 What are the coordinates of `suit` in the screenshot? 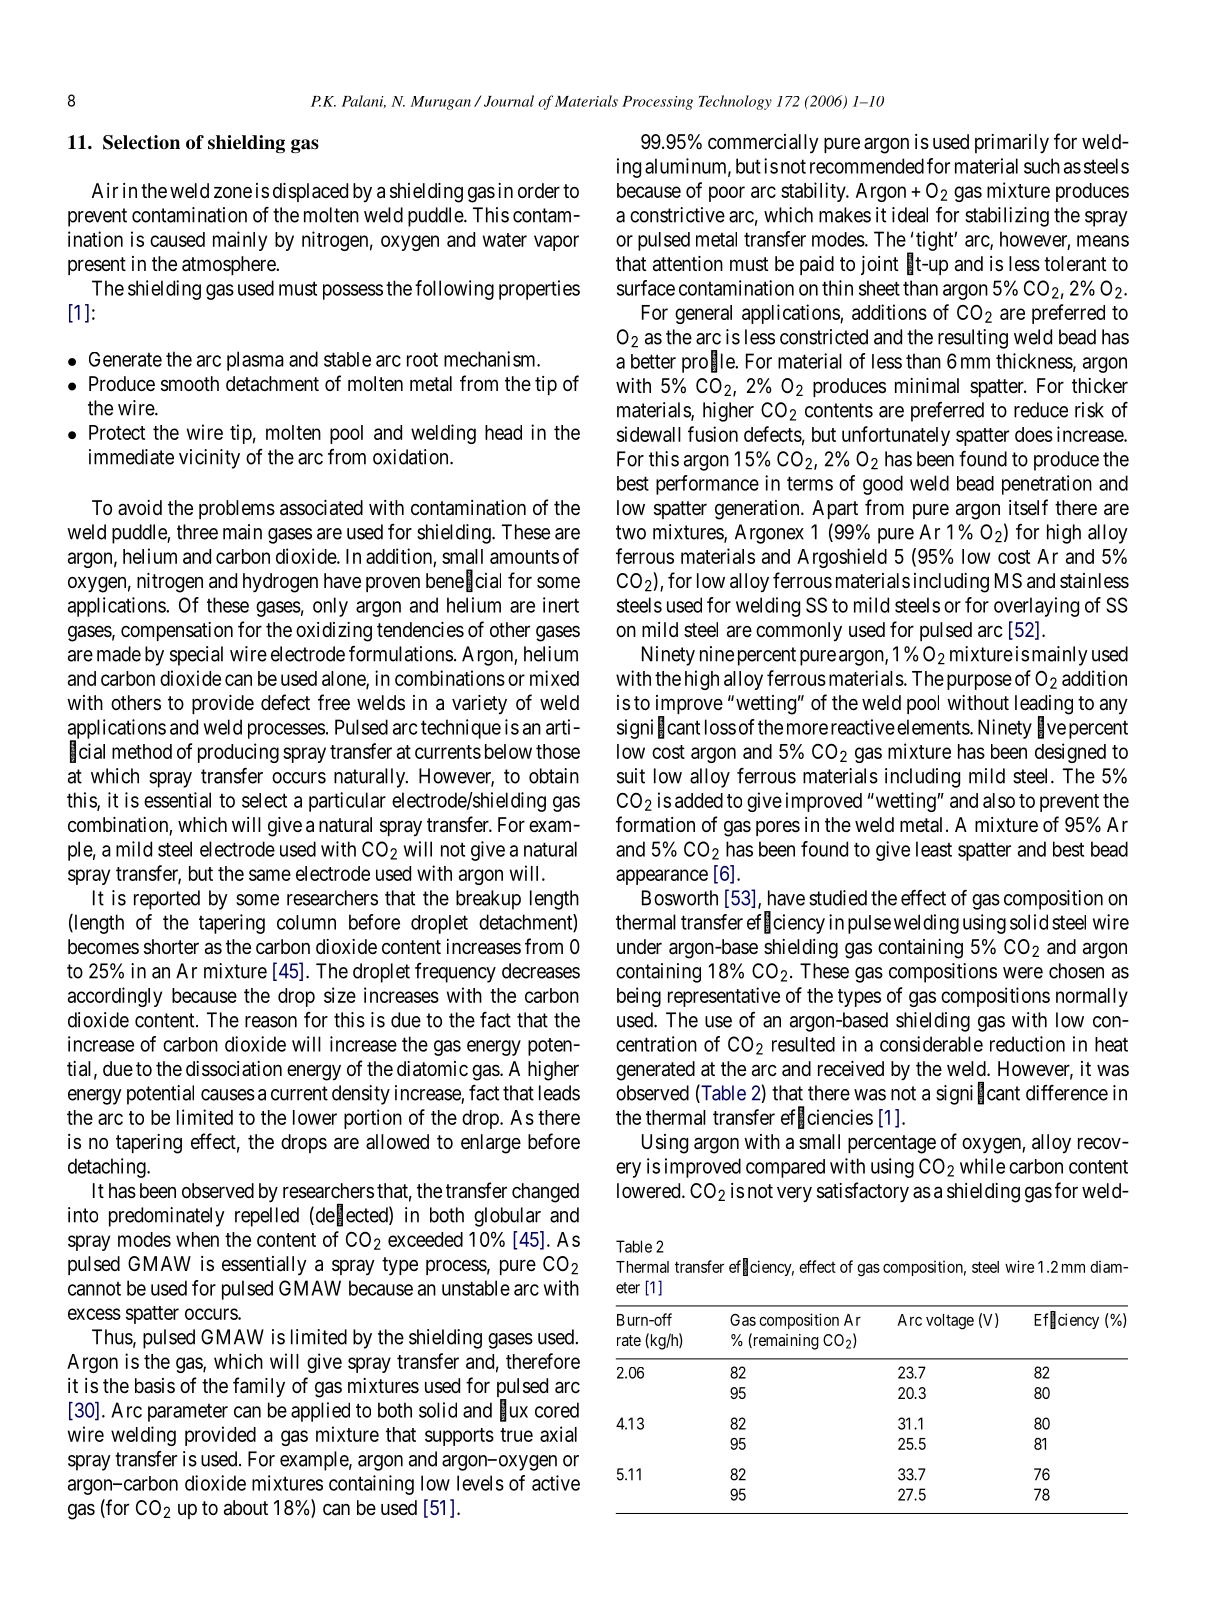 It's located at (631, 776).
